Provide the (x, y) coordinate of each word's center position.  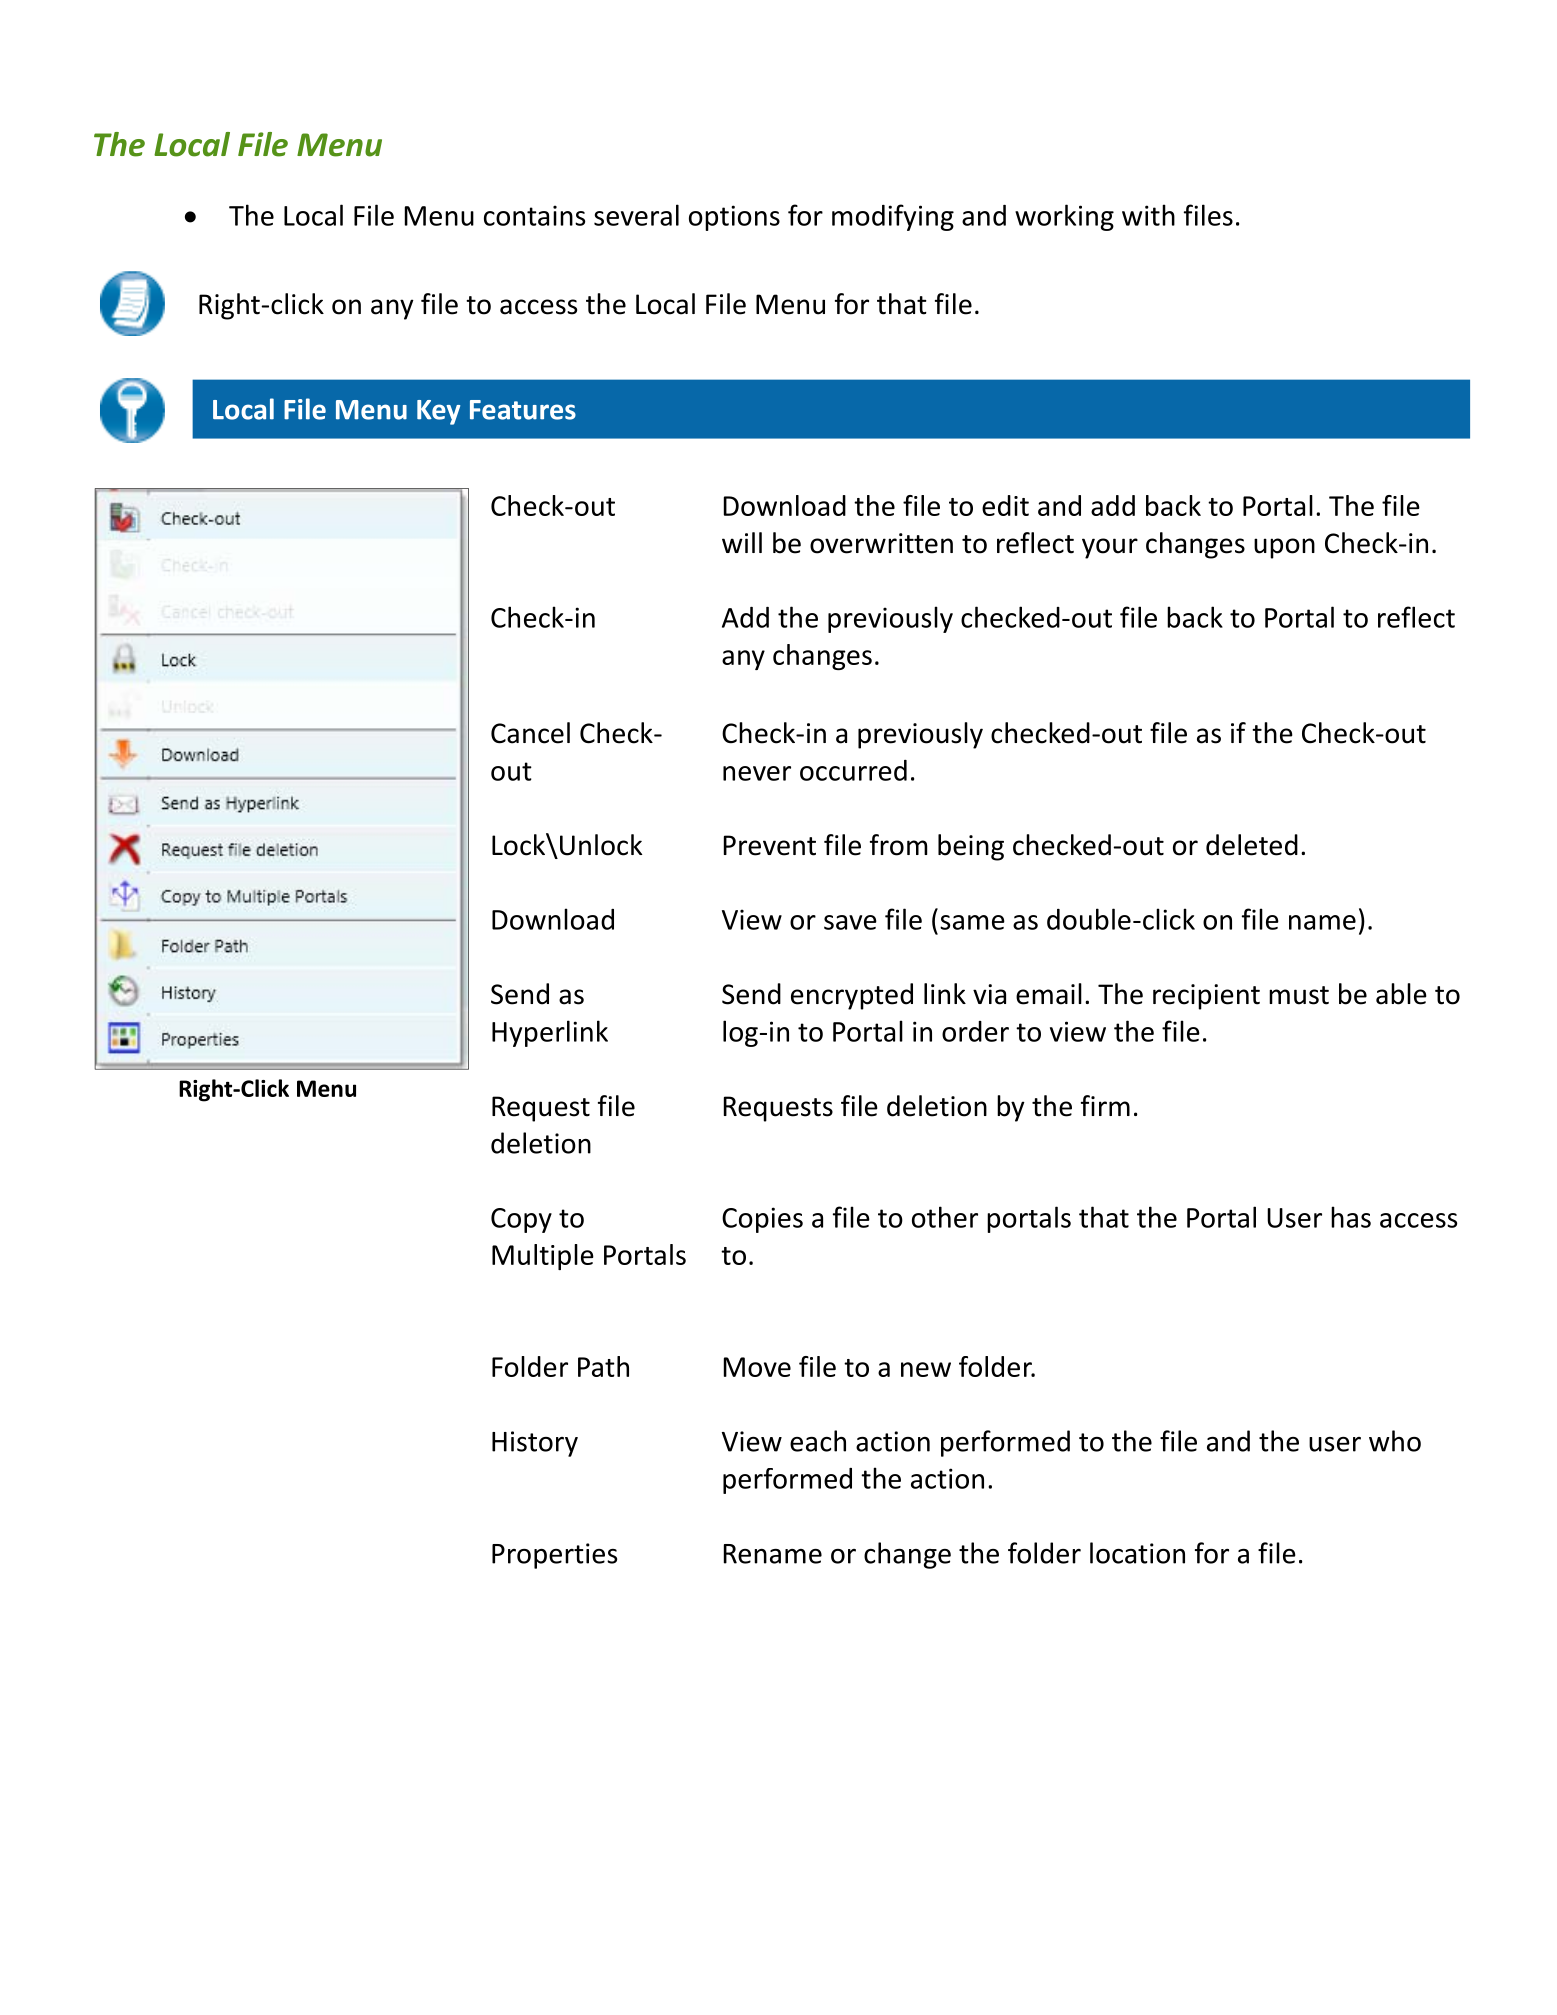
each (818, 1441)
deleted (1252, 845)
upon (1284, 548)
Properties (554, 1556)
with (1148, 215)
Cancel (530, 733)
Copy (521, 1220)
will (742, 542)
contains (534, 215)
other (945, 1217)
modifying (893, 217)
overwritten (881, 543)
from (898, 845)
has (1351, 1217)
